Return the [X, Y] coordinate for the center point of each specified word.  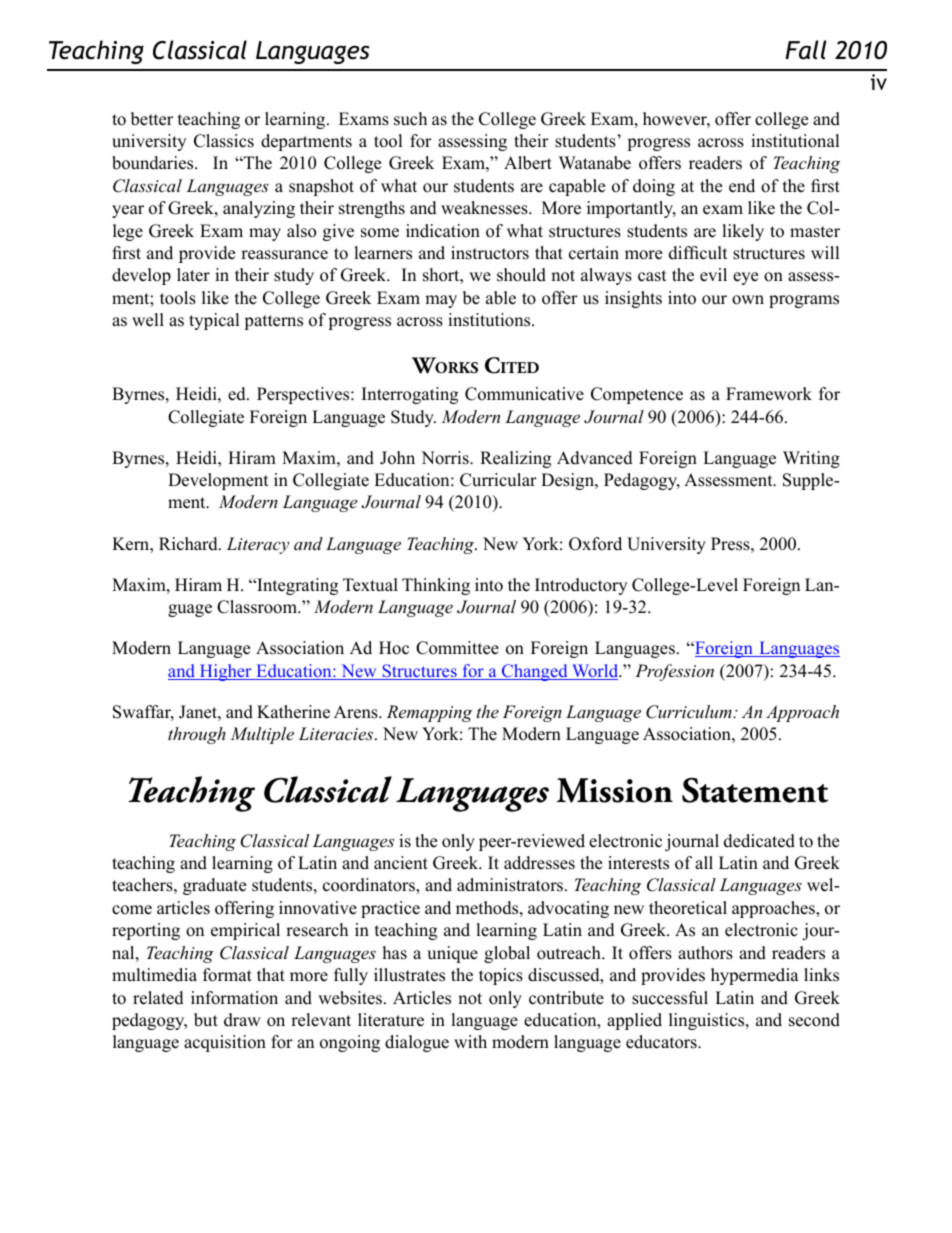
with [470, 1041]
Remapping [429, 713]
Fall [806, 50]
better [152, 119]
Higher [225, 672]
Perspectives [304, 395]
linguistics [708, 1021]
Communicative [524, 394]
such [410, 119]
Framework [769, 394]
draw [242, 1020]
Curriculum [690, 712]
